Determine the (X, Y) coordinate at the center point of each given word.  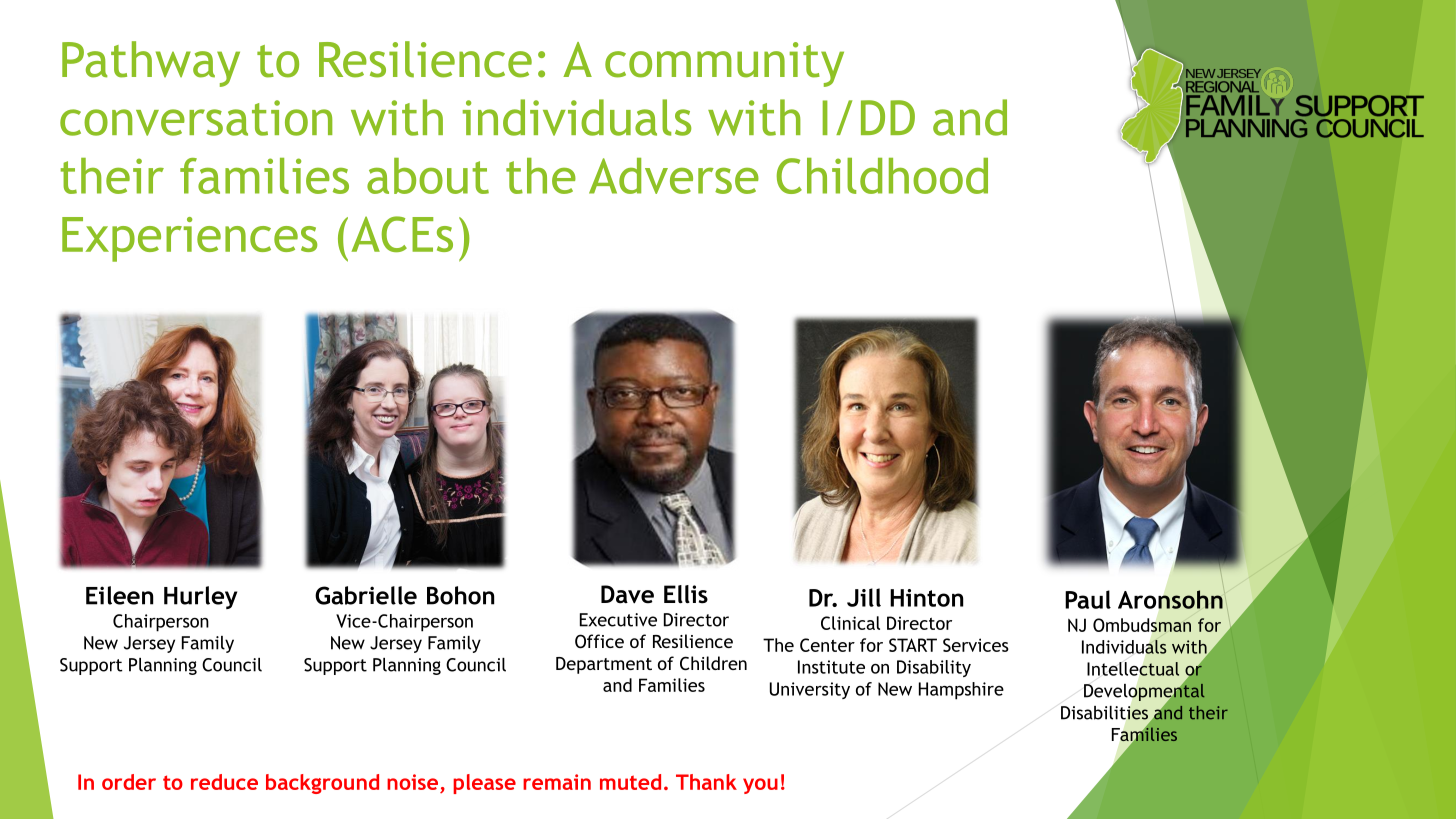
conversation (196, 118)
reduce (224, 782)
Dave (627, 594)
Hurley (200, 597)
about (428, 176)
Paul (1088, 599)
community (724, 64)
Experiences (189, 239)
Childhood (882, 176)
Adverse (674, 176)
